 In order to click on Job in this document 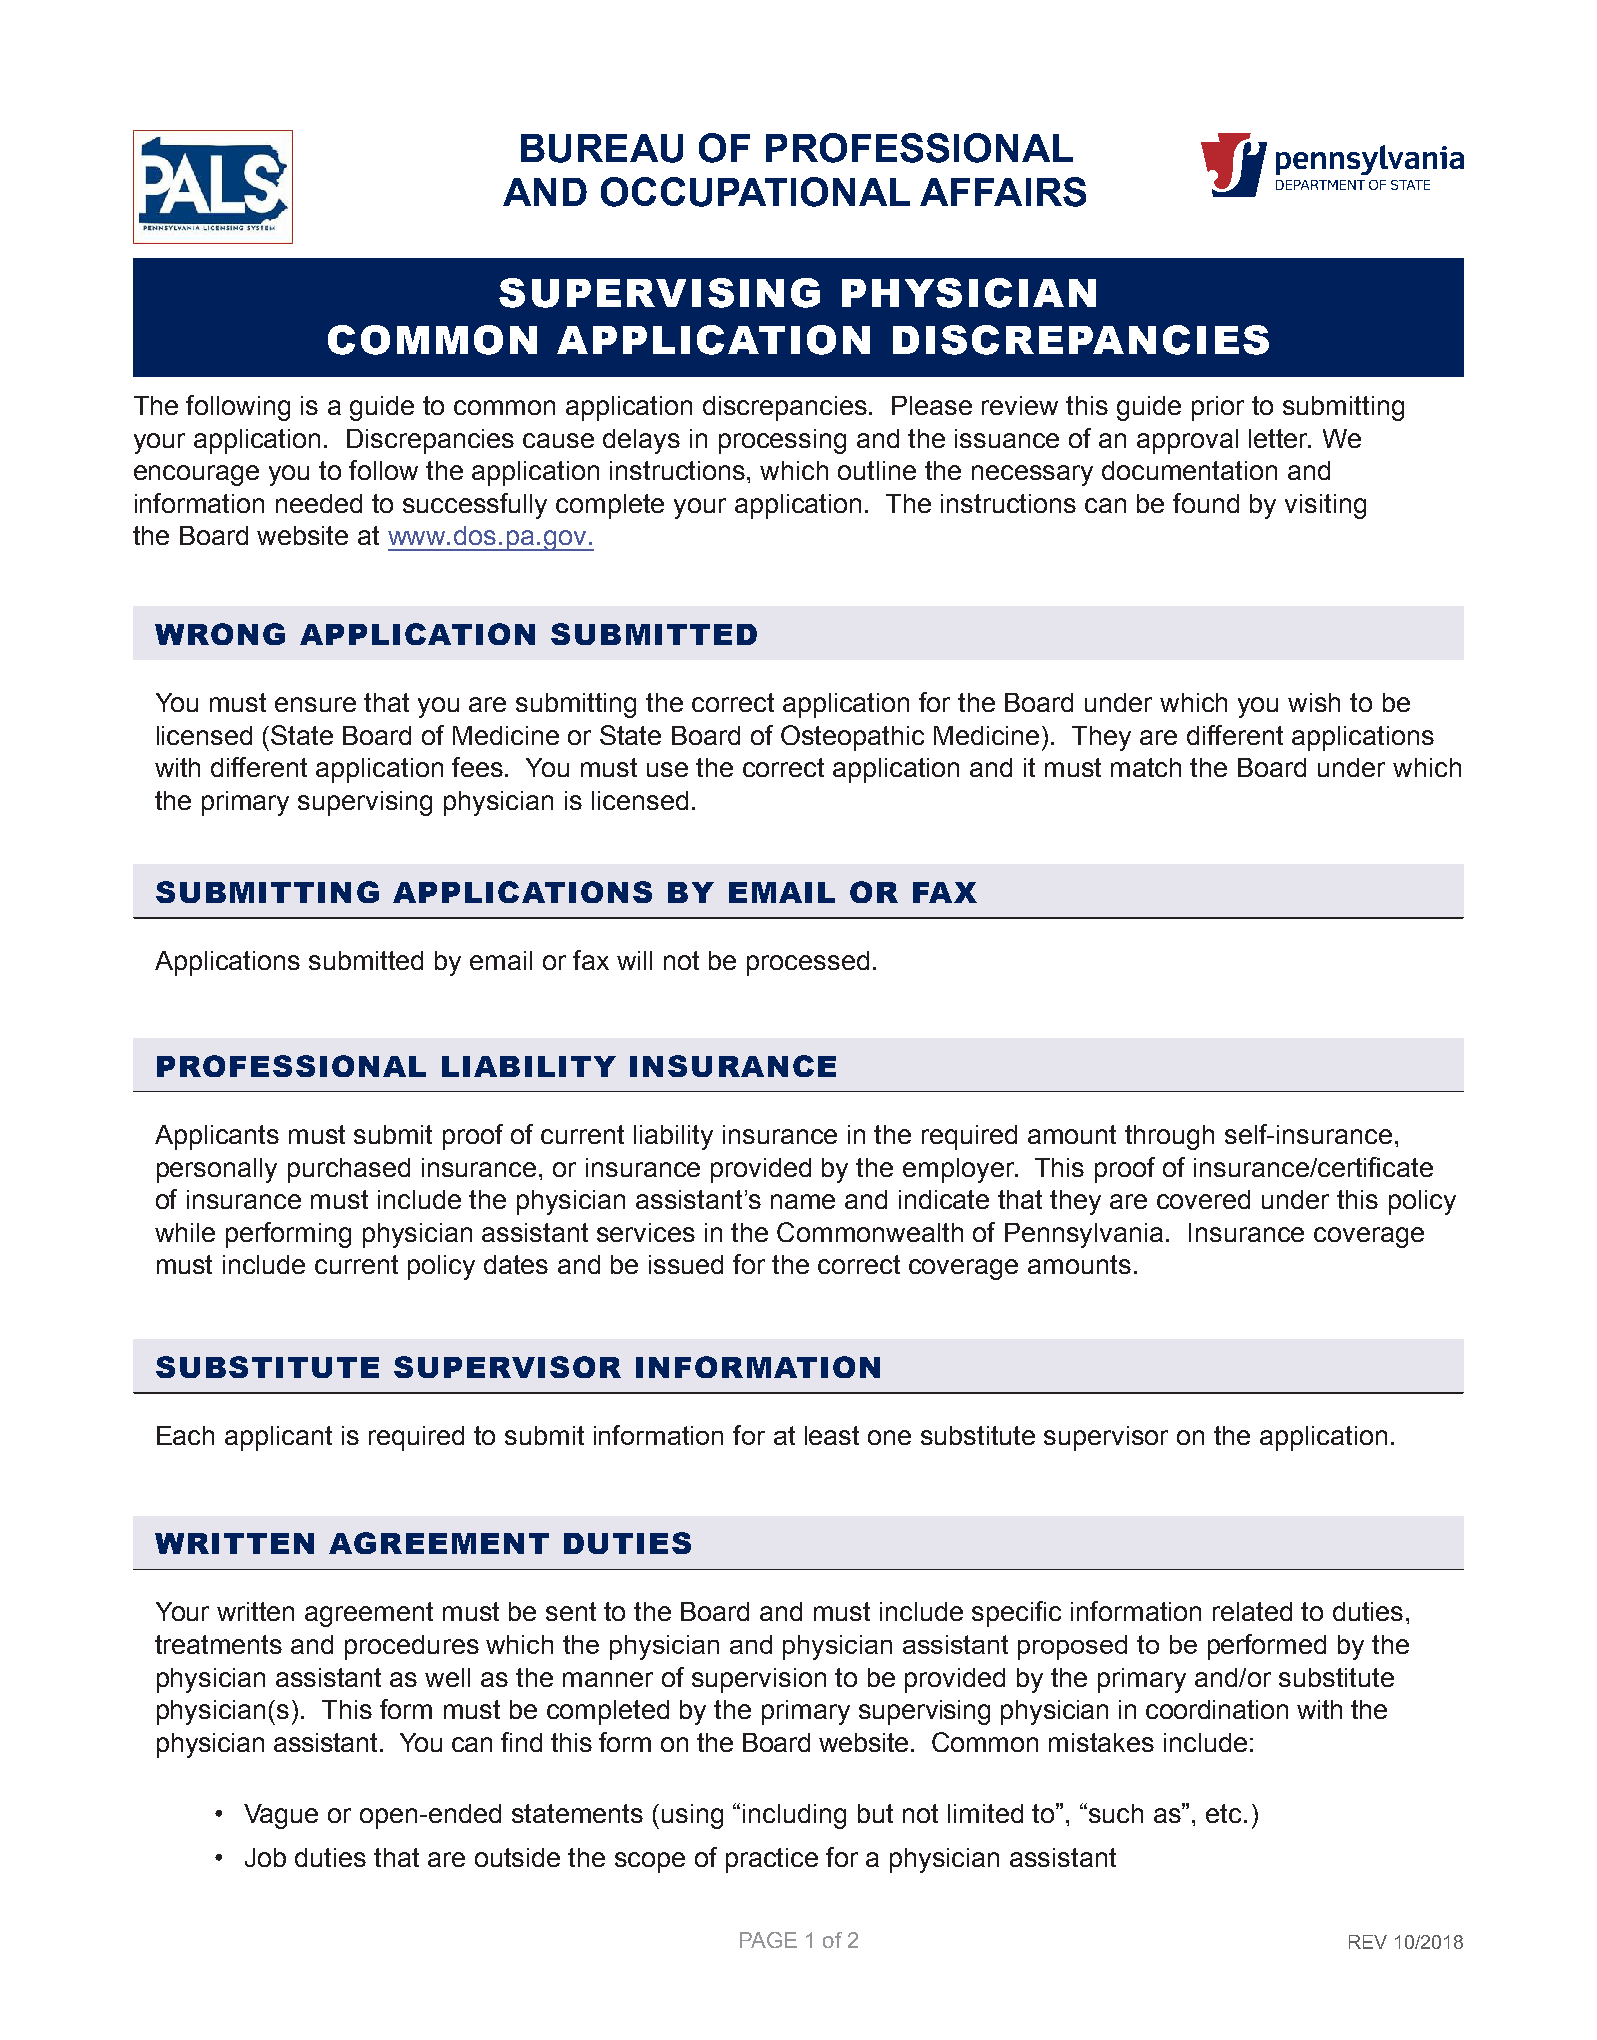, I will do `click(265, 1857)`.
